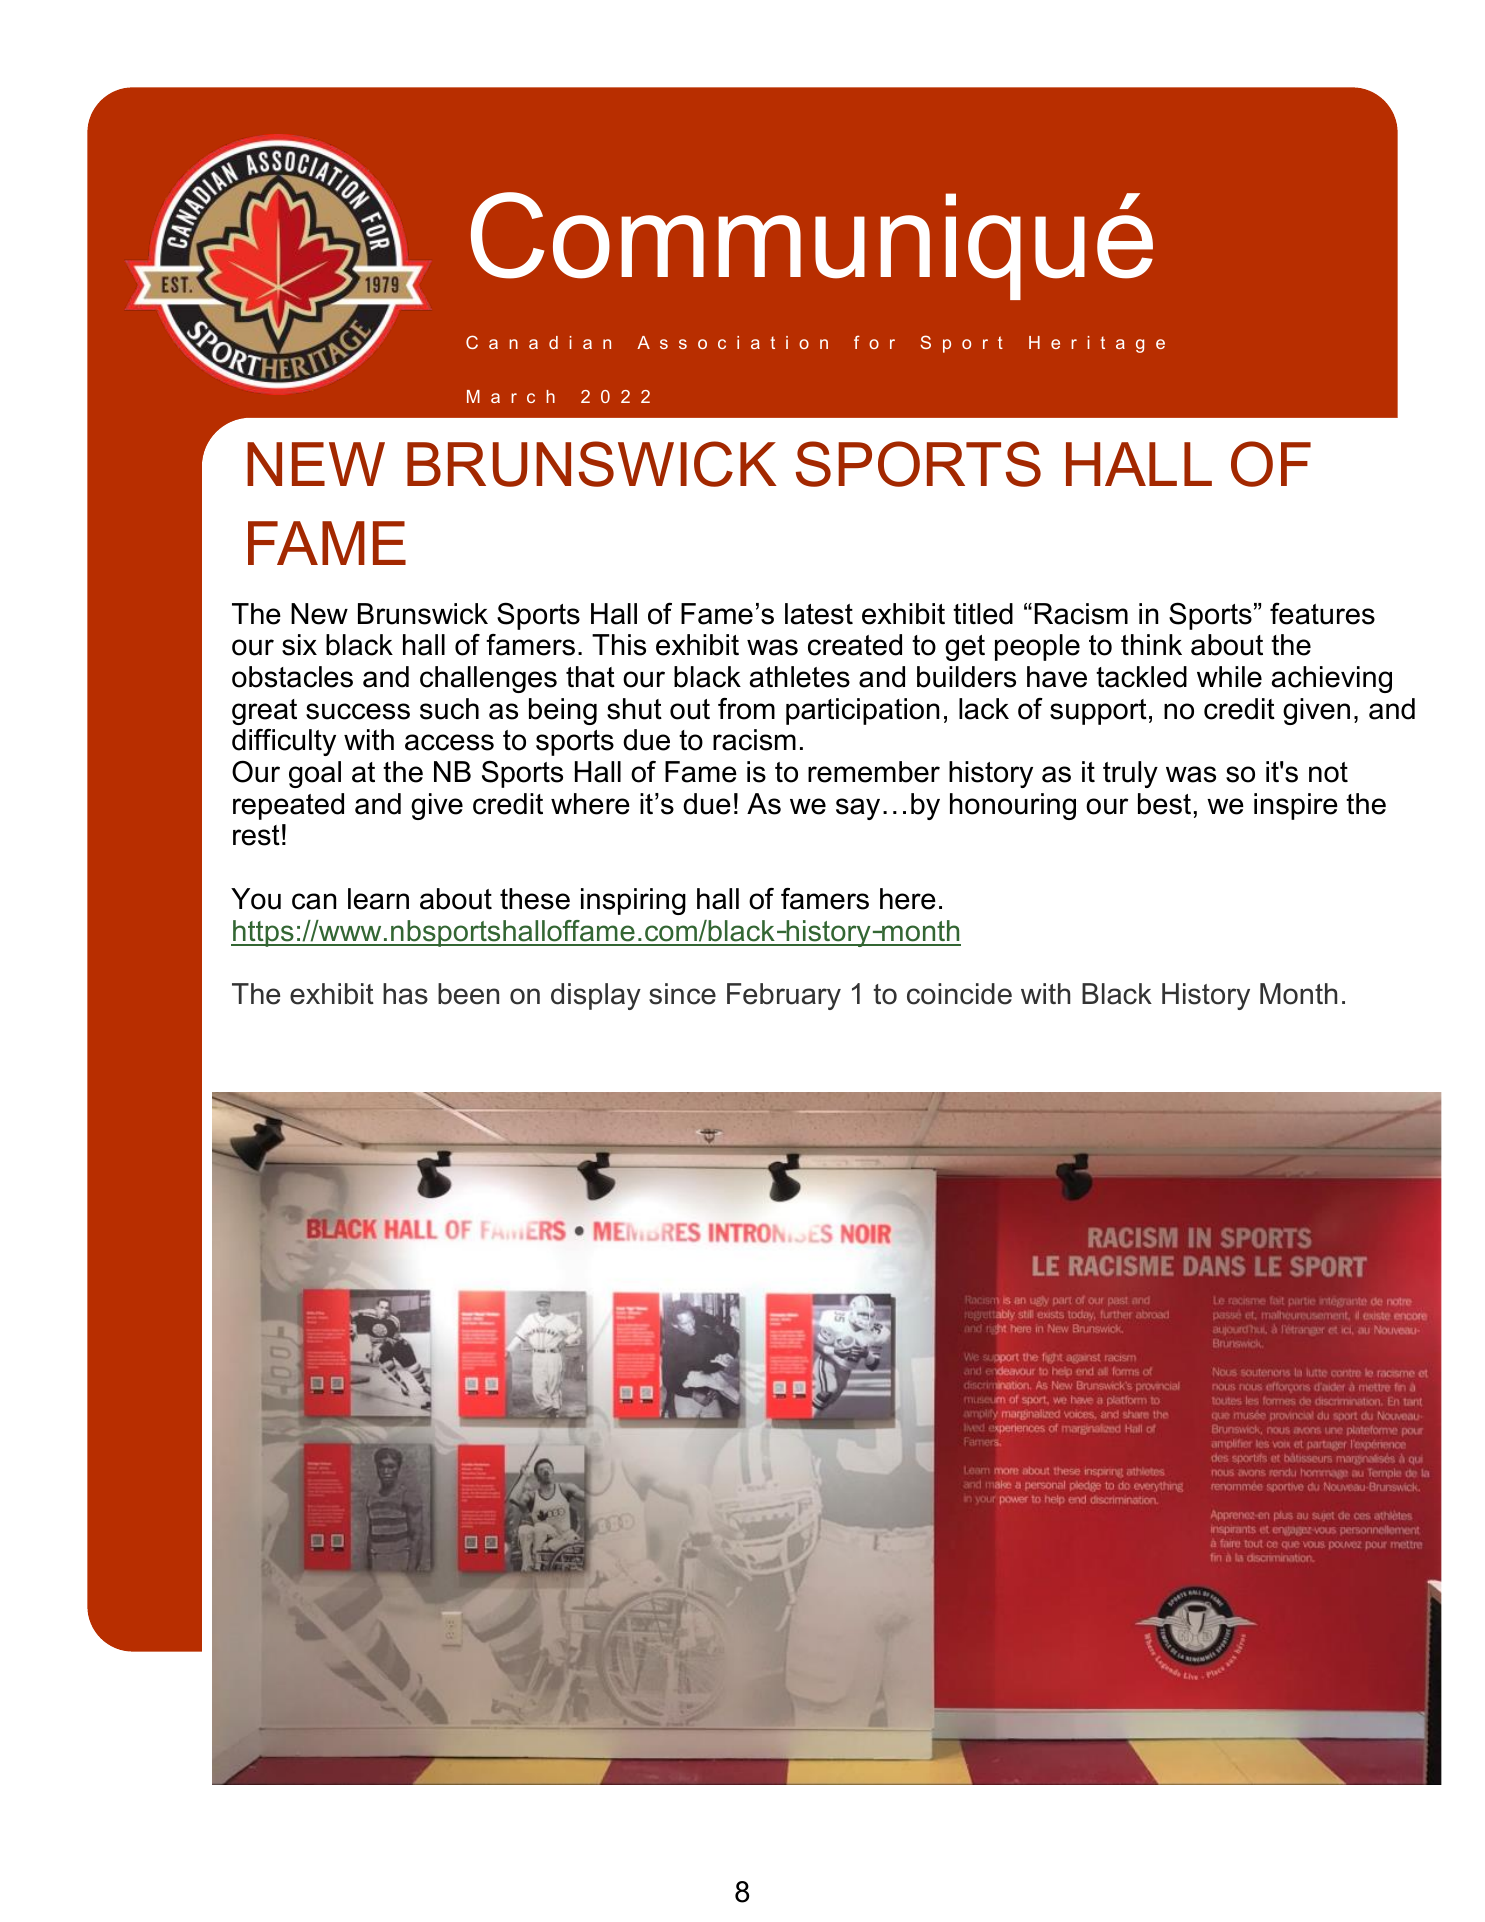 Image resolution: width=1485 pixels, height=1922 pixels. Describe the element at coordinates (959, 994) in the screenshot. I see `coincide` at that location.
